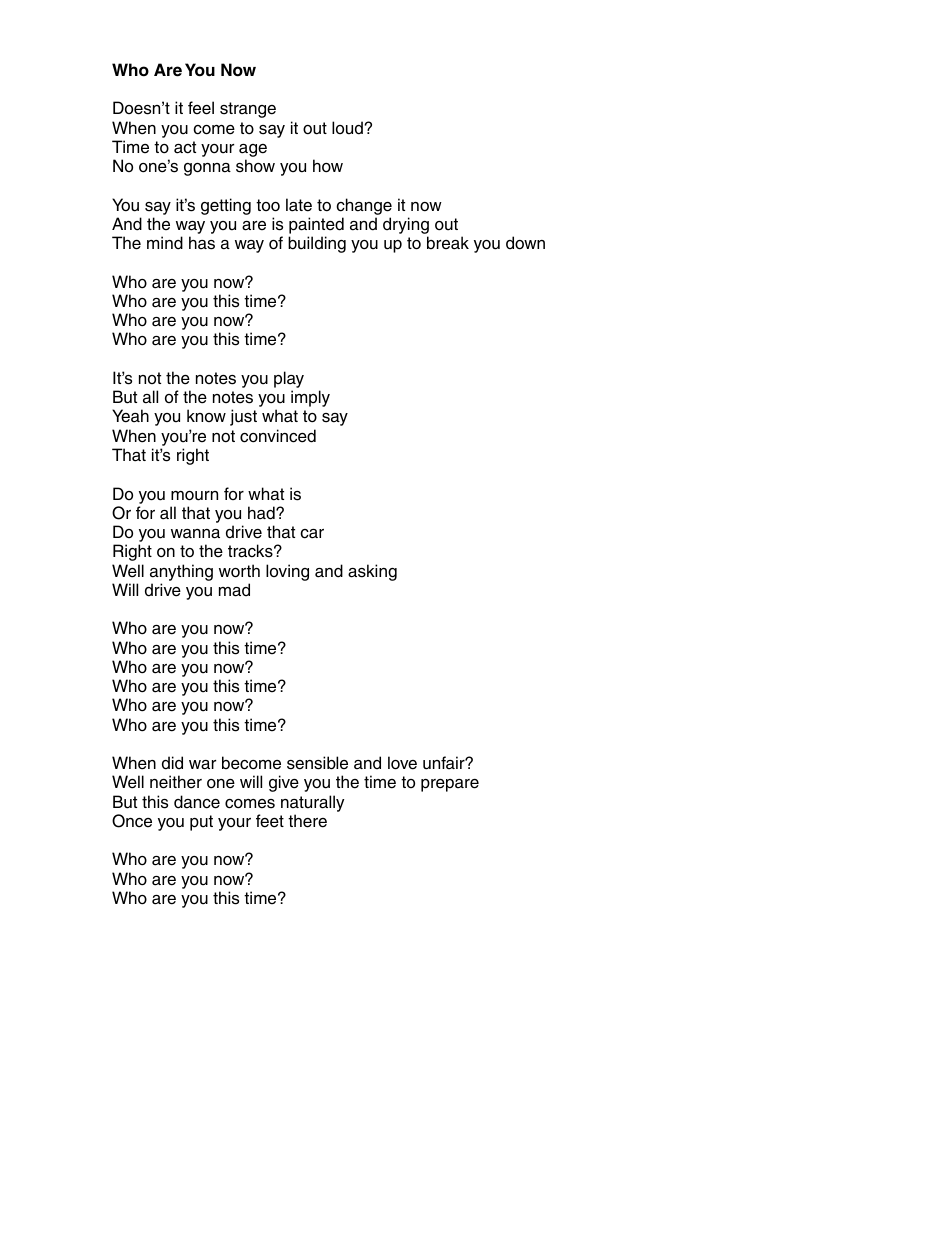 This document has height=1233, width=952. What do you see at coordinates (197, 802) in the document?
I see `dance` at bounding box center [197, 802].
